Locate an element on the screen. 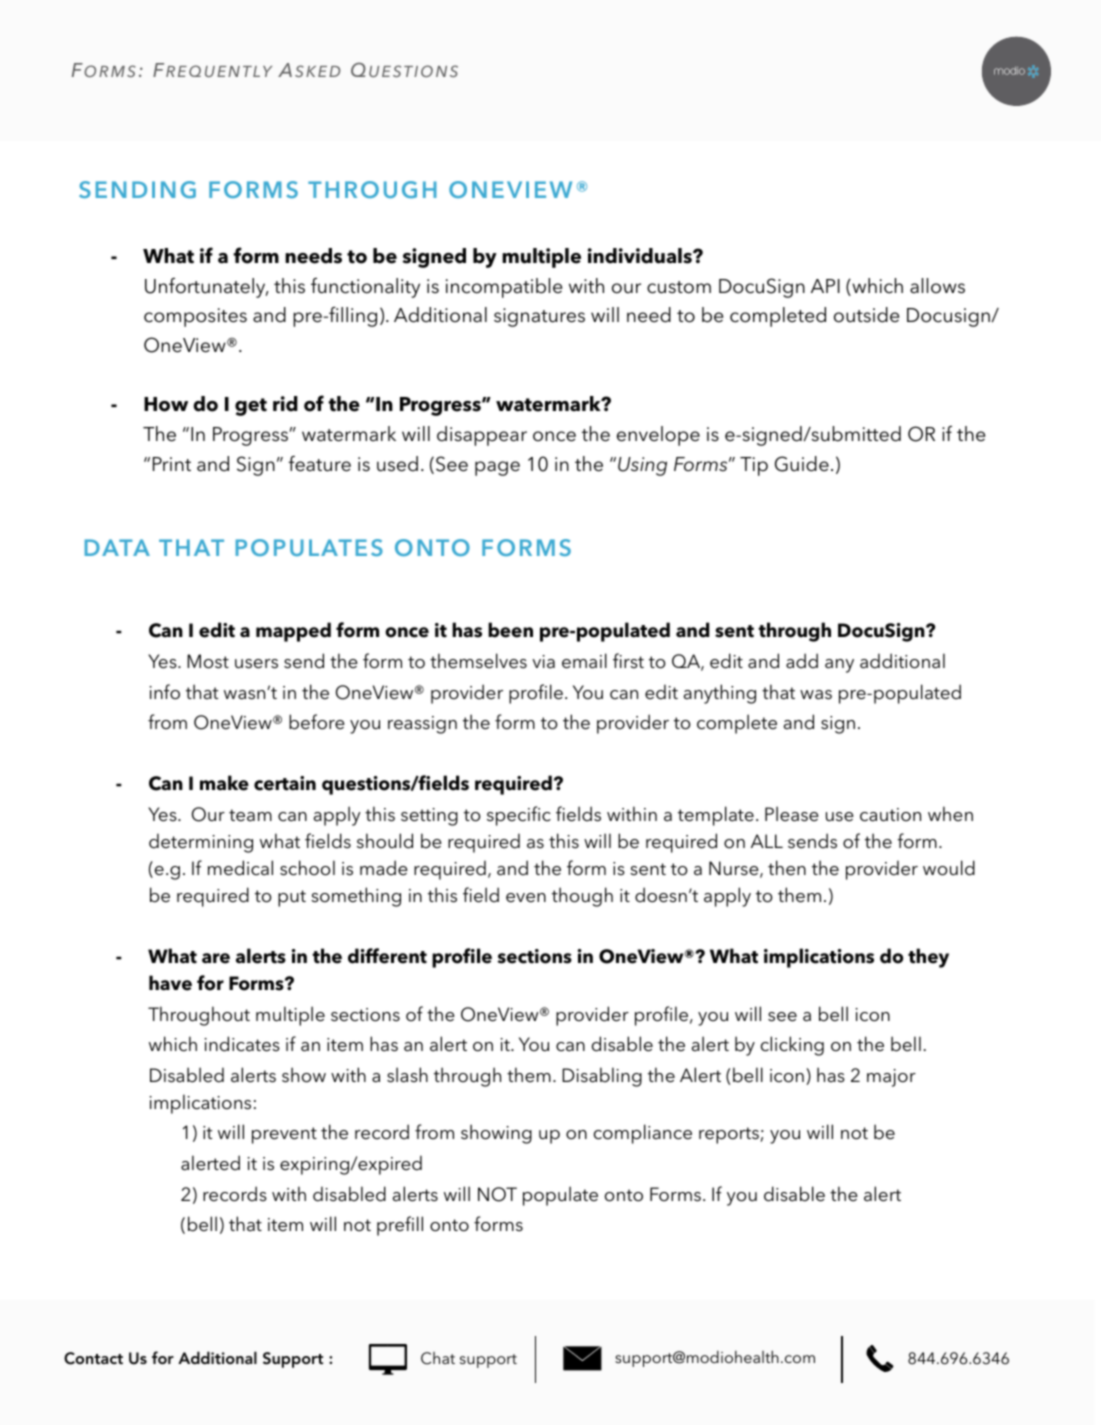 This screenshot has width=1101, height=1425. they is located at coordinates (928, 958).
